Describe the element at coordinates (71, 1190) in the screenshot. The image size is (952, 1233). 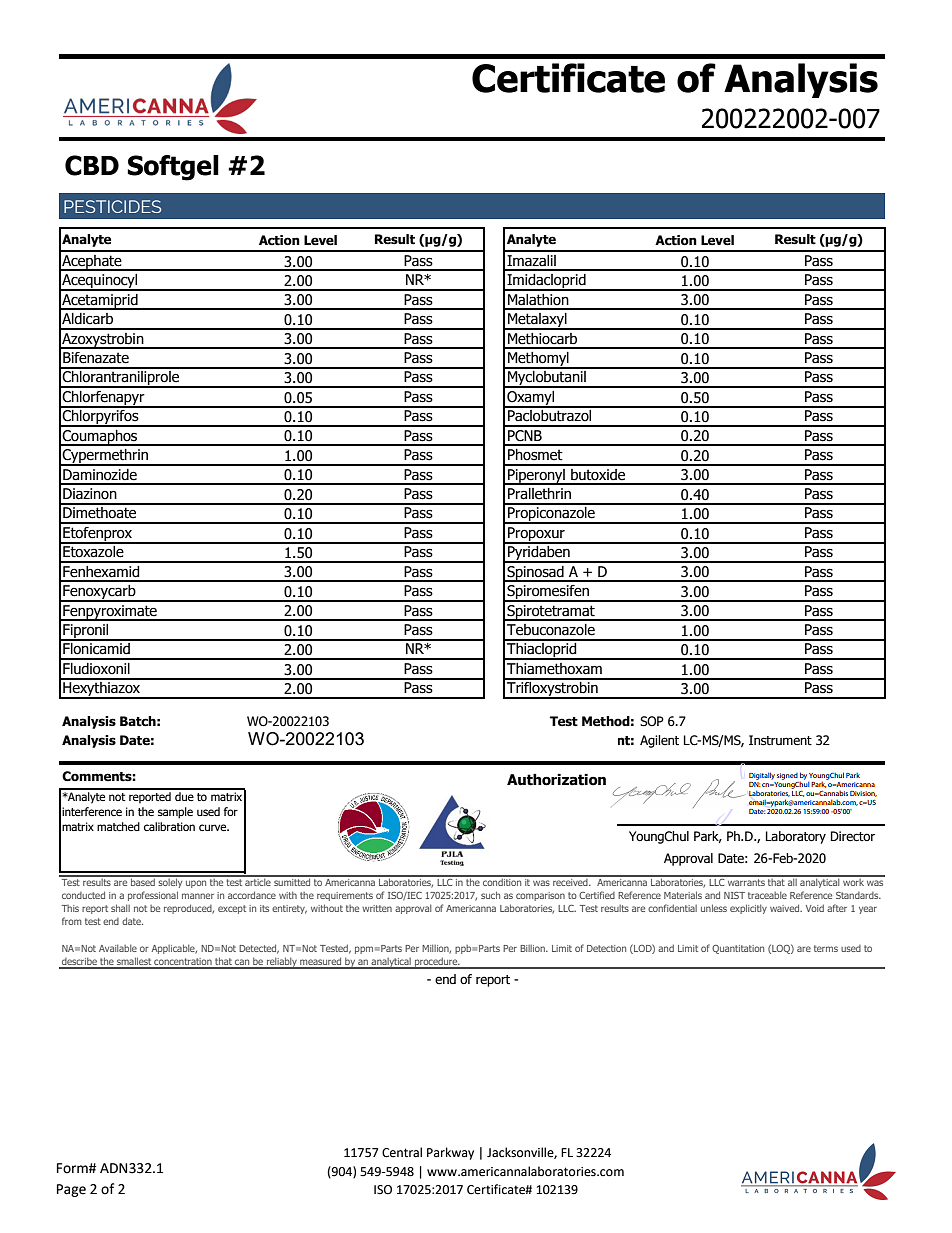
I see `Page` at that location.
